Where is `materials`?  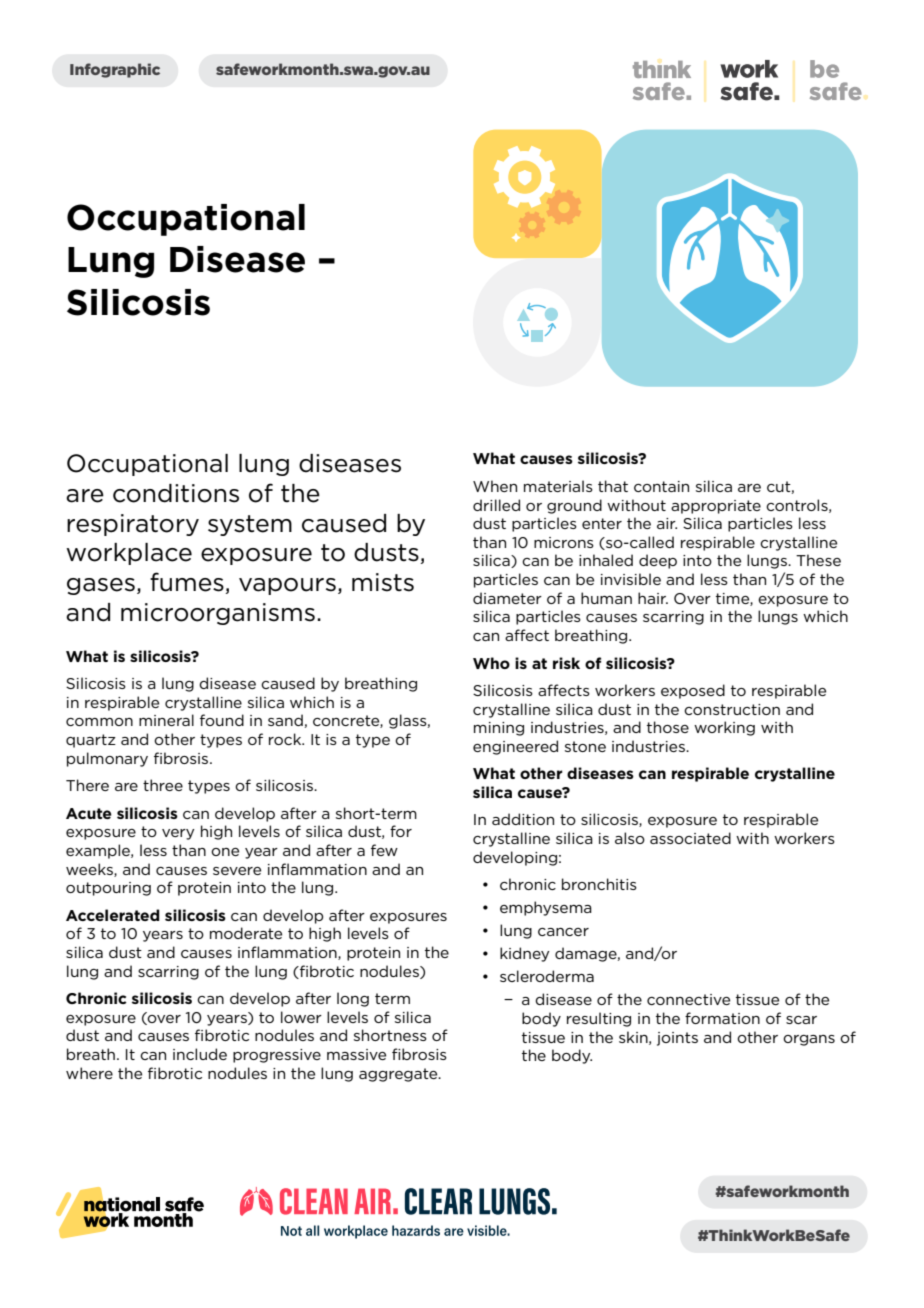
materials is located at coordinates (558, 486).
